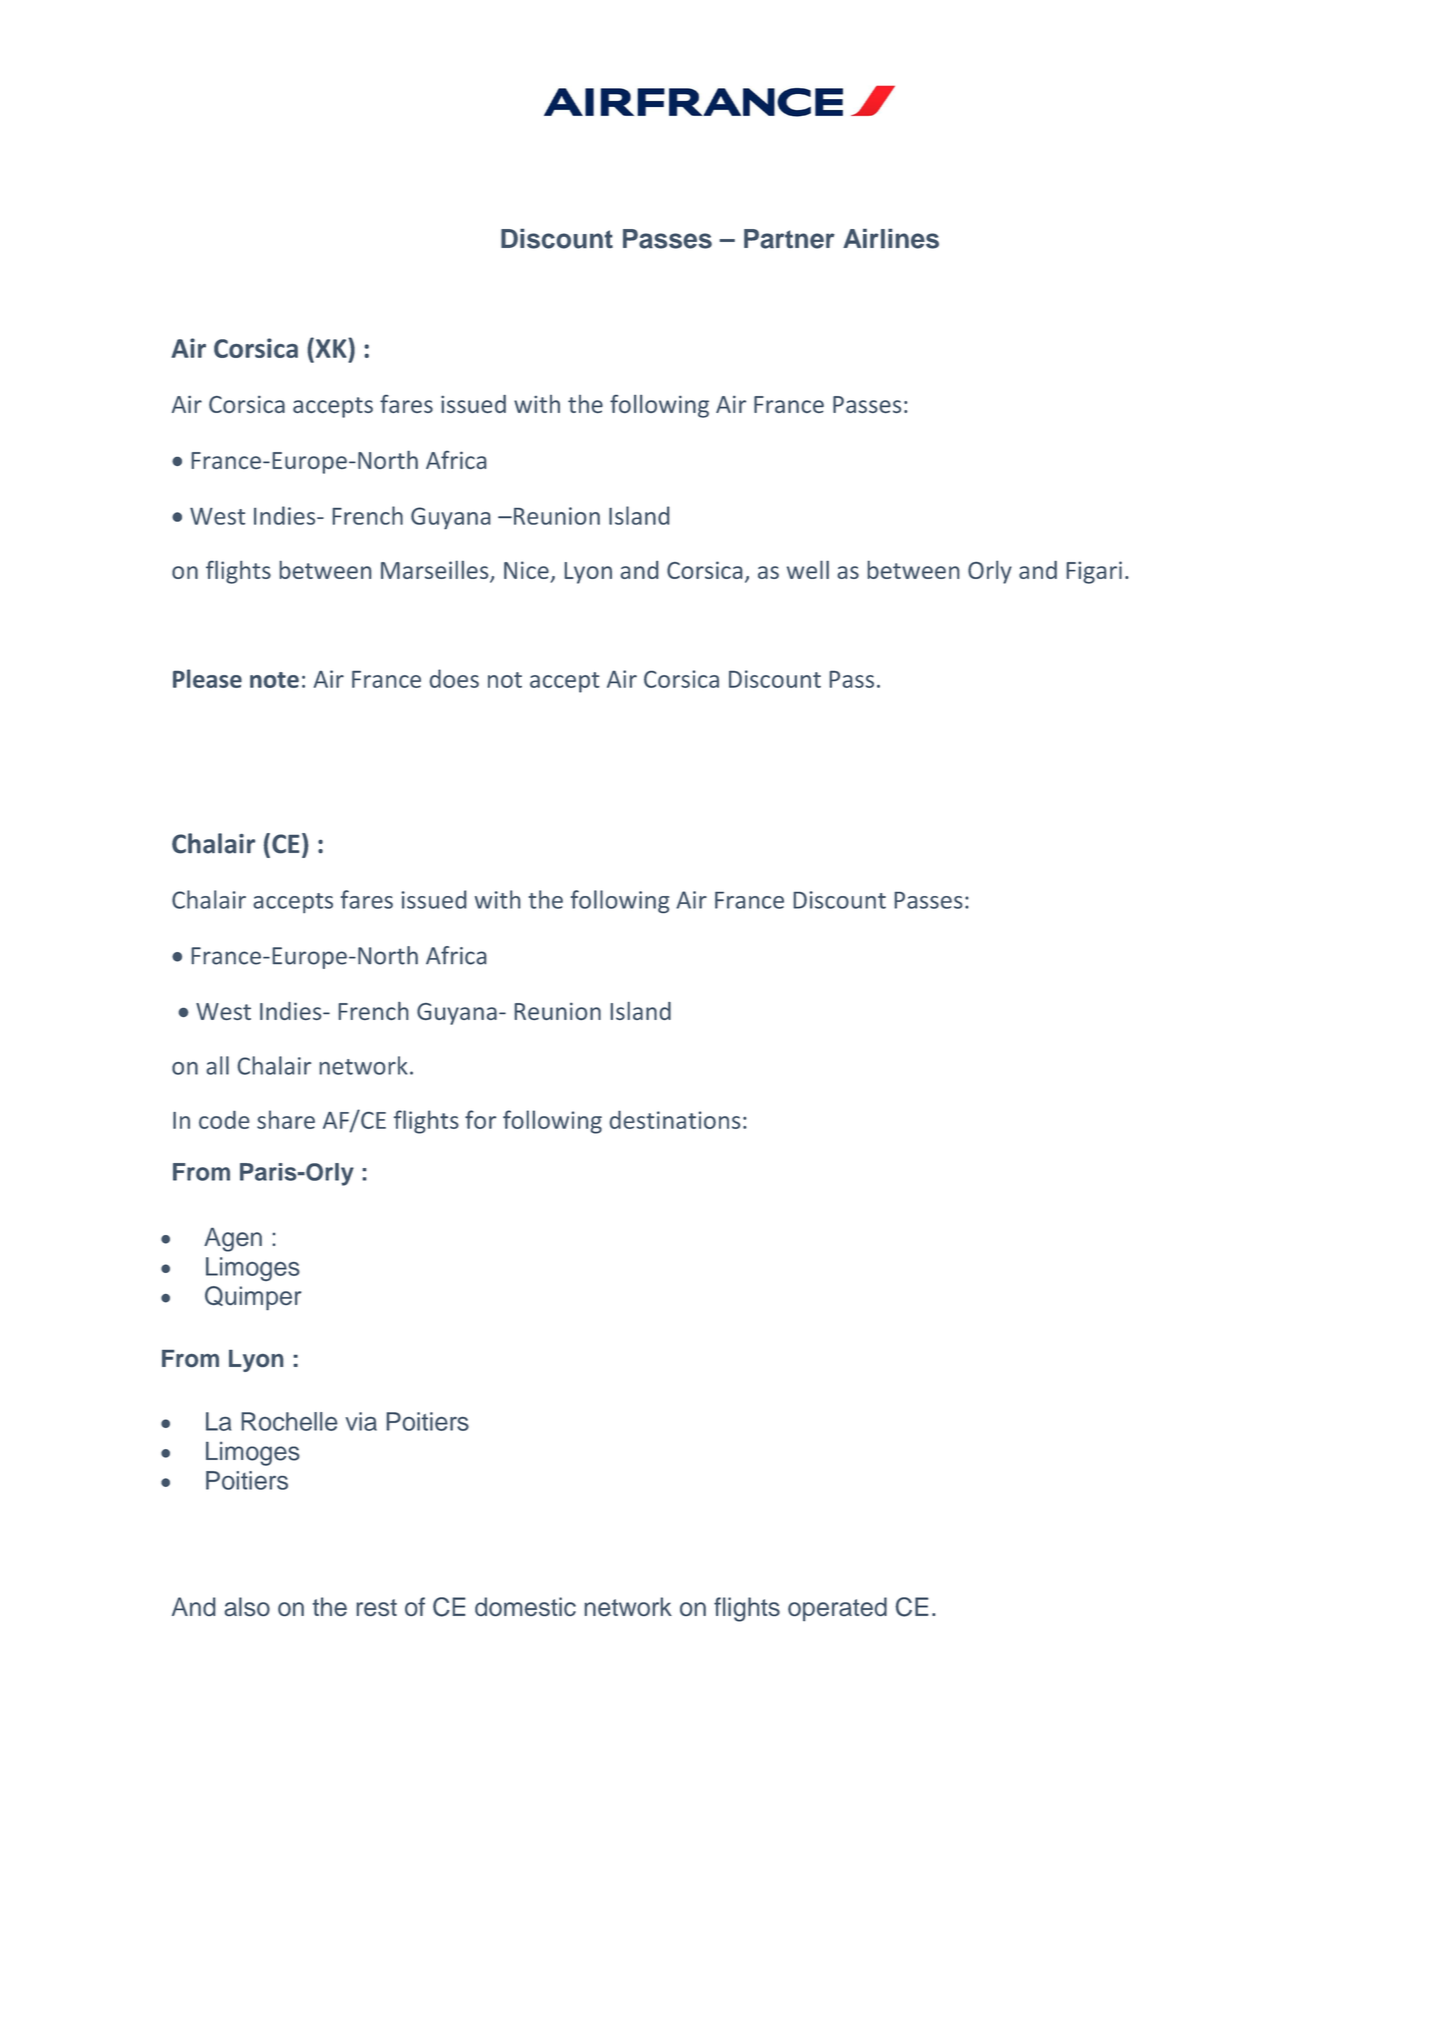  Describe the element at coordinates (247, 1606) in the screenshot. I see `also` at that location.
